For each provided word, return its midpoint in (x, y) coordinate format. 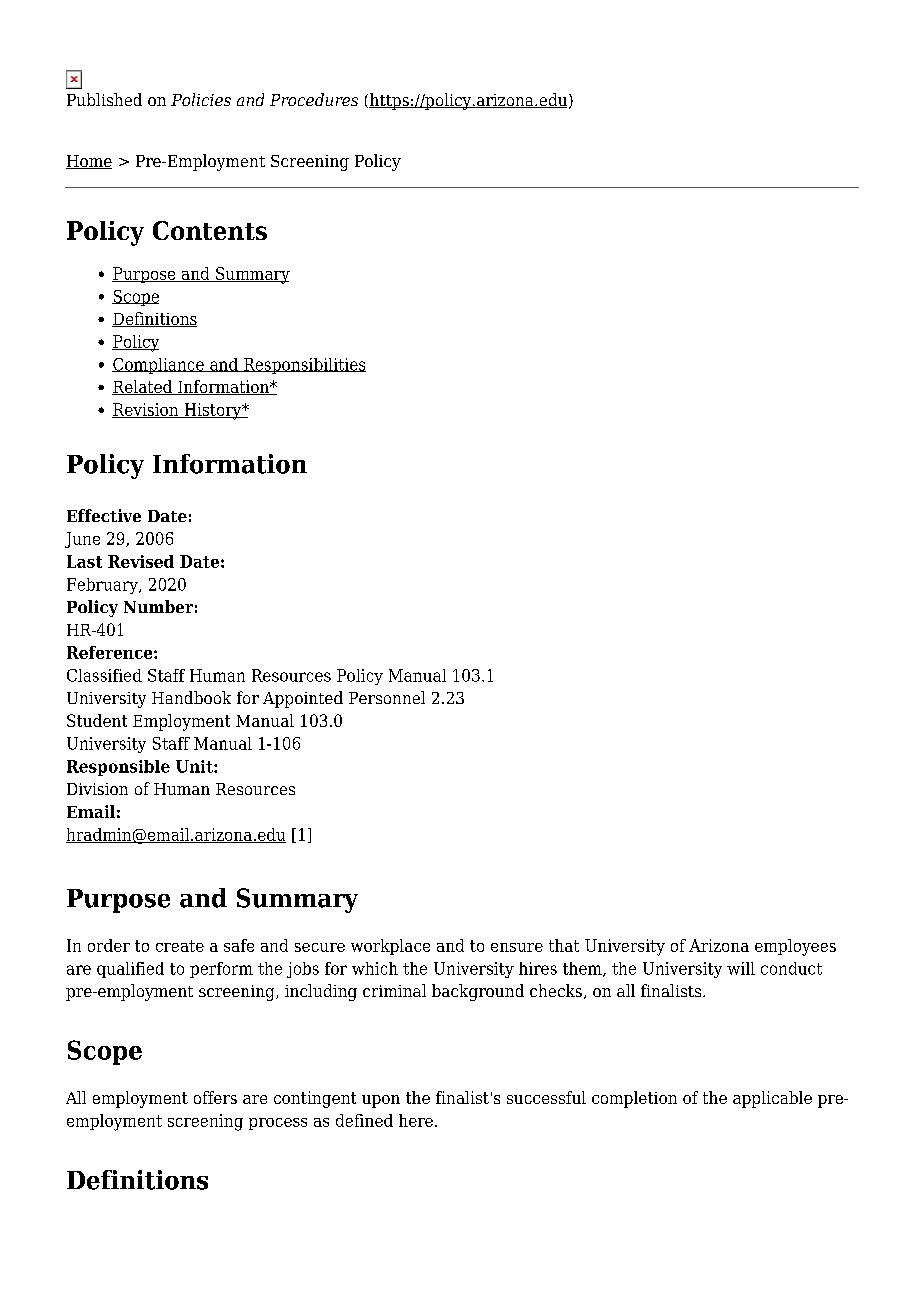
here (416, 1120)
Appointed (303, 699)
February (103, 586)
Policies (201, 99)
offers (215, 1097)
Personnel (387, 697)
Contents (210, 230)
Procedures (314, 99)
